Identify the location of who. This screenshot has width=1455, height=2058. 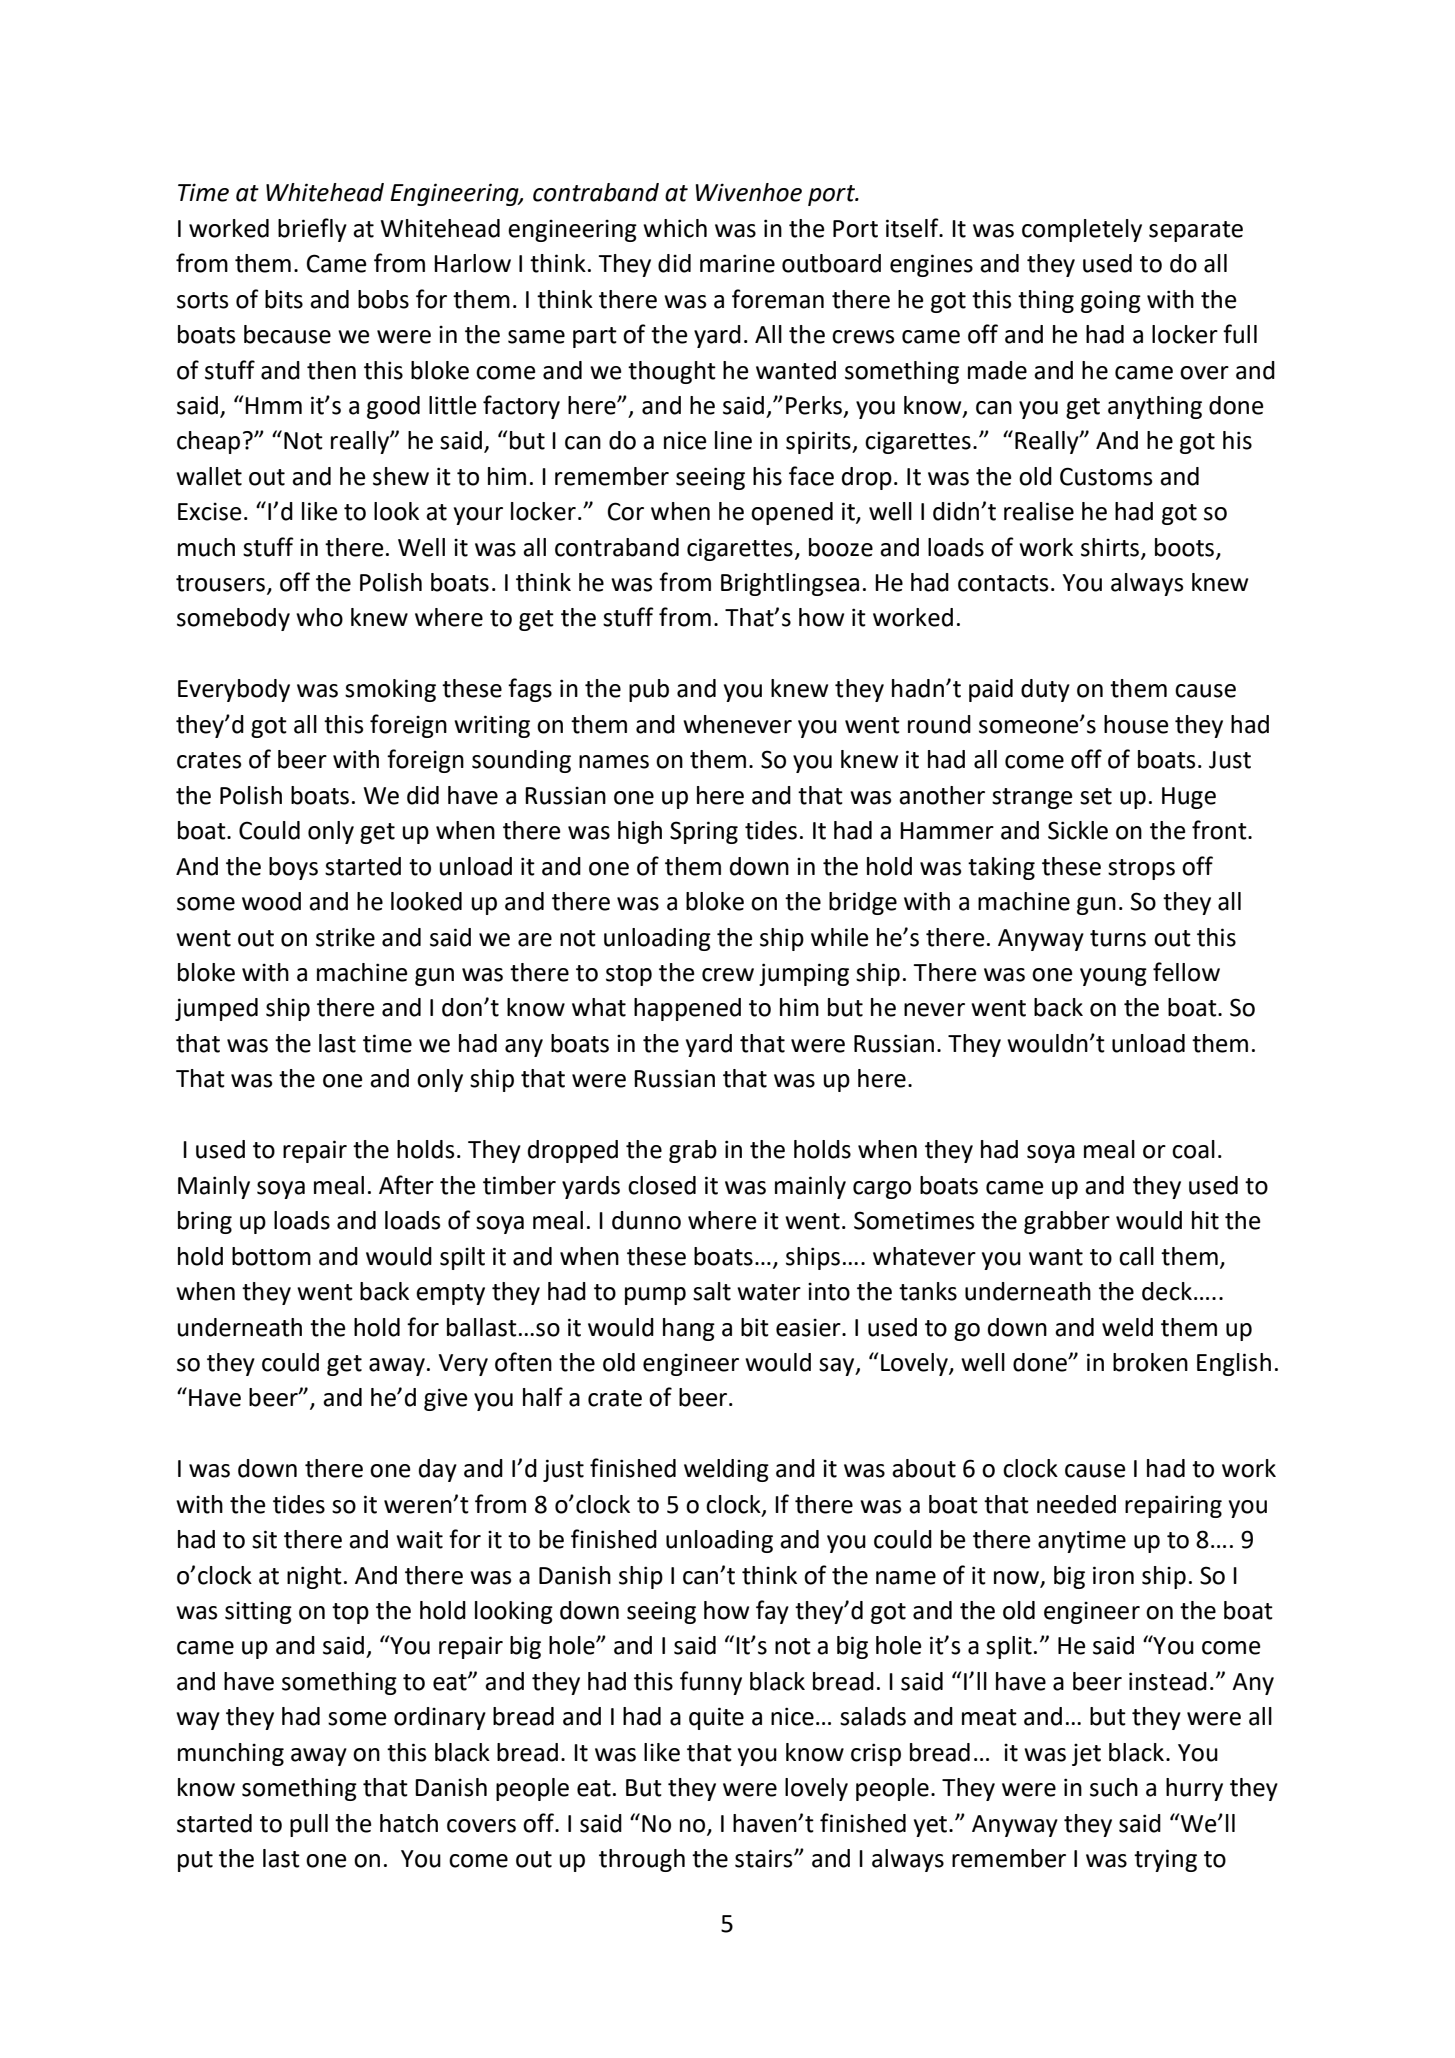
(319, 617).
